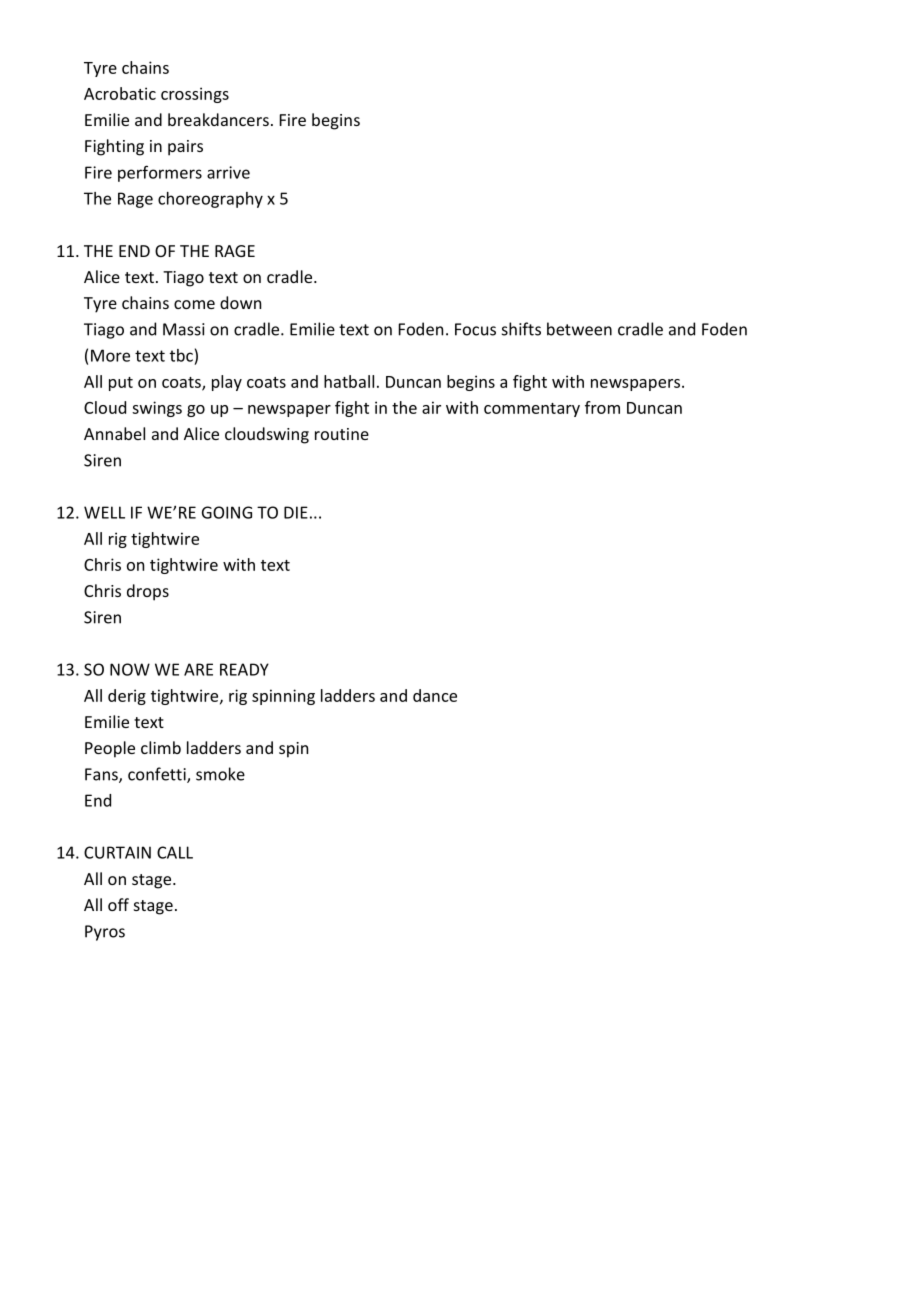 The height and width of the image is (1308, 924). What do you see at coordinates (579, 329) in the image?
I see `between` at bounding box center [579, 329].
